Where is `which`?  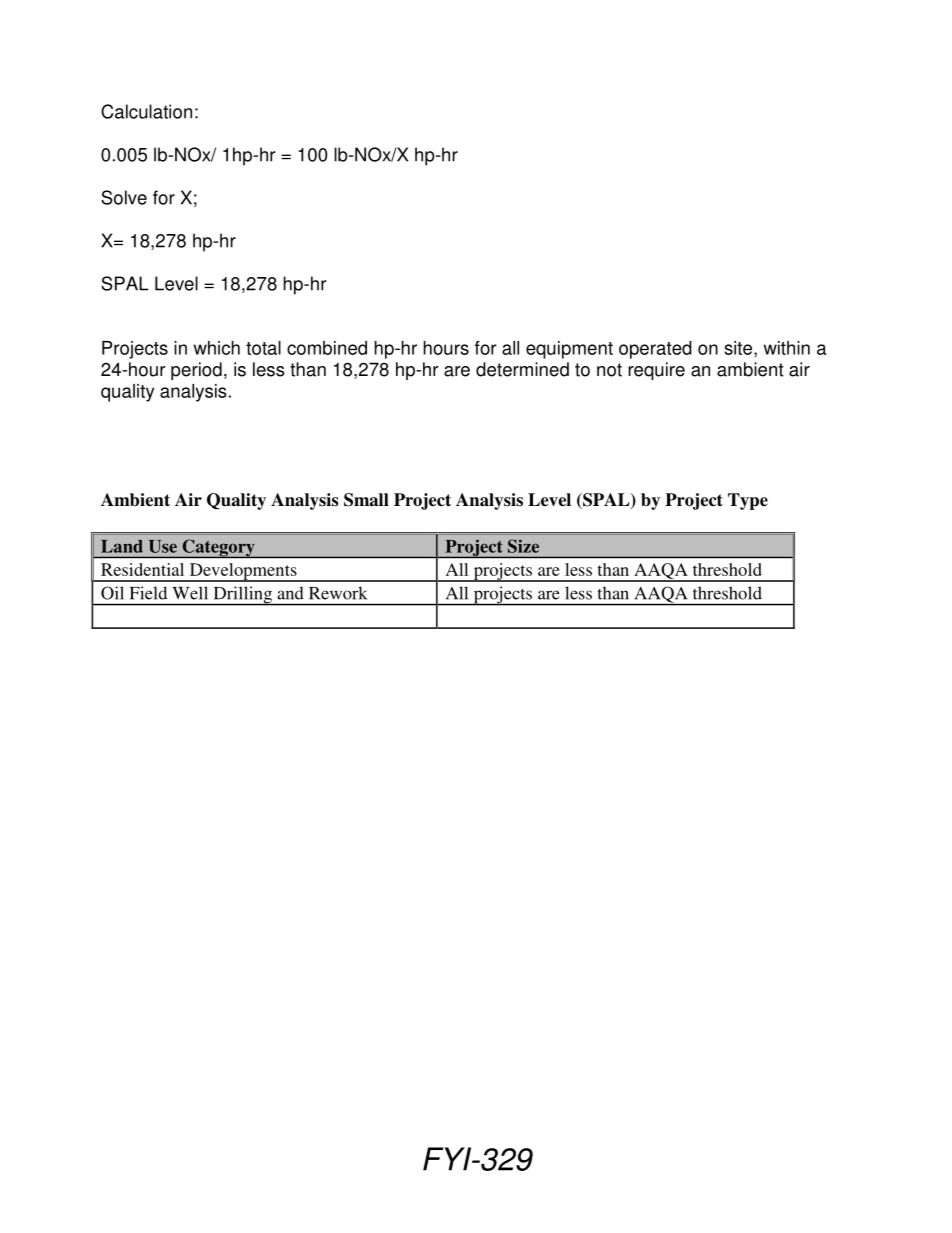
which is located at coordinates (217, 348).
